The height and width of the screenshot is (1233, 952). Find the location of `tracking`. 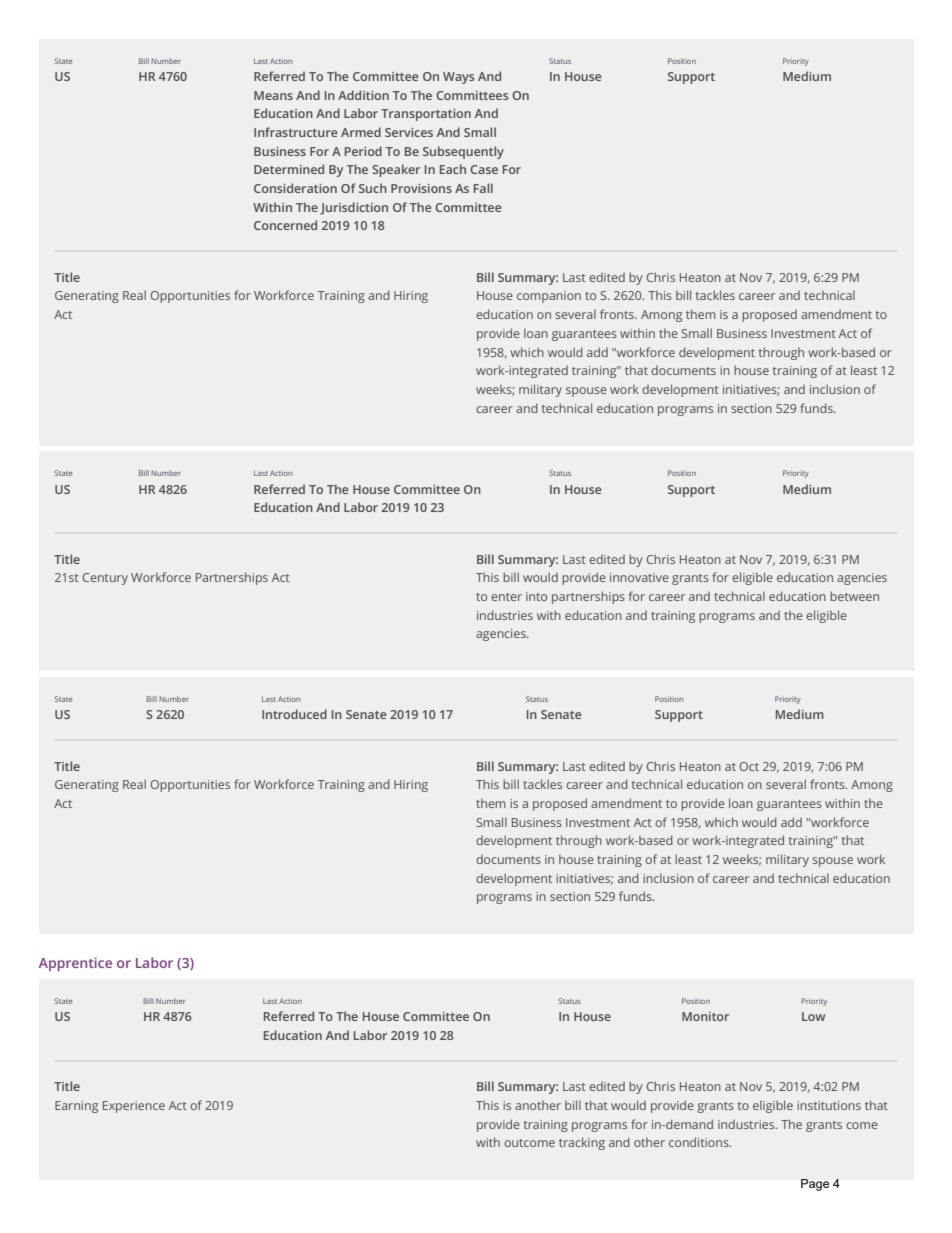

tracking is located at coordinates (582, 1143).
